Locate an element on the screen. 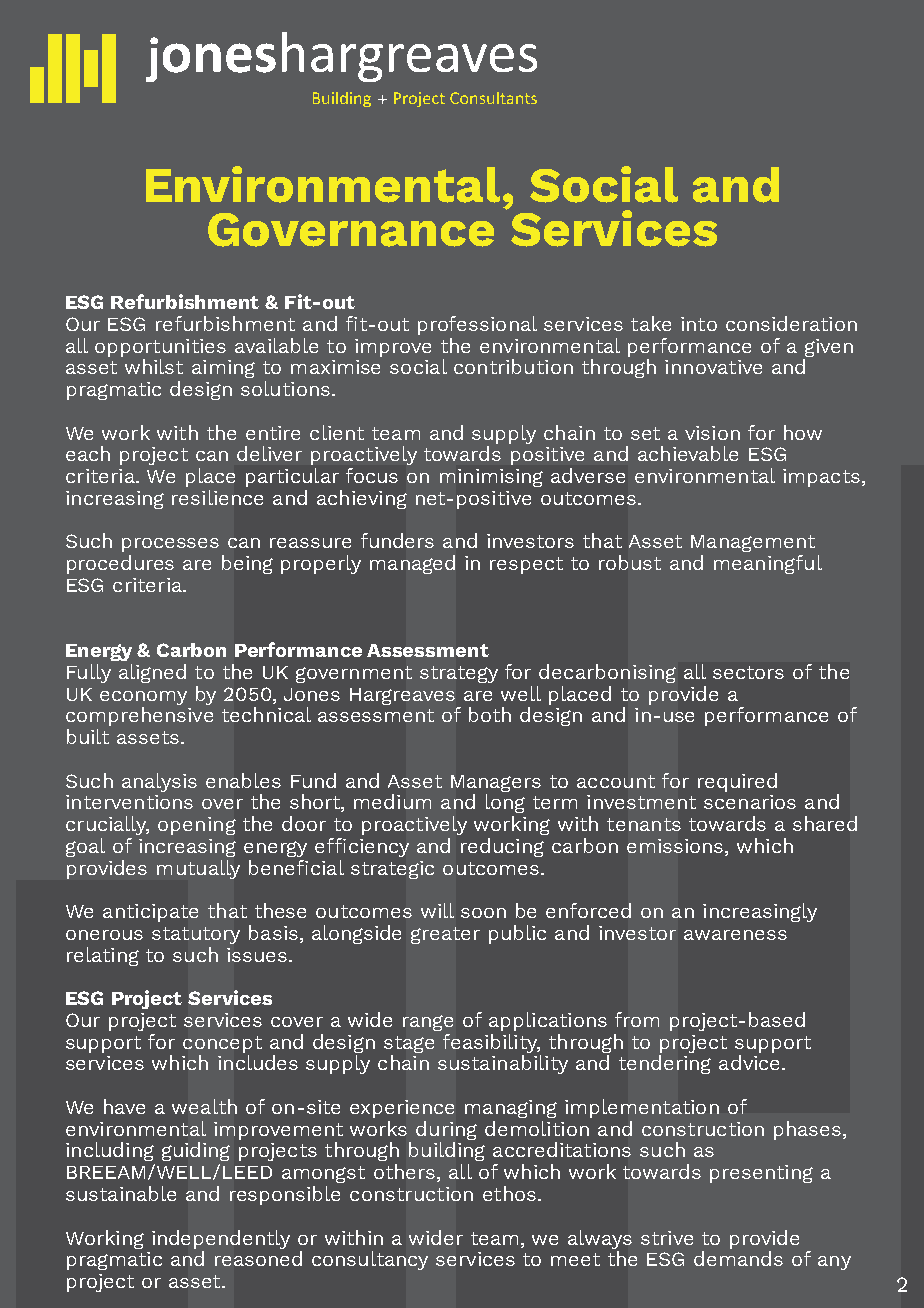 The image size is (924, 1308). strategy is located at coordinates (459, 674).
